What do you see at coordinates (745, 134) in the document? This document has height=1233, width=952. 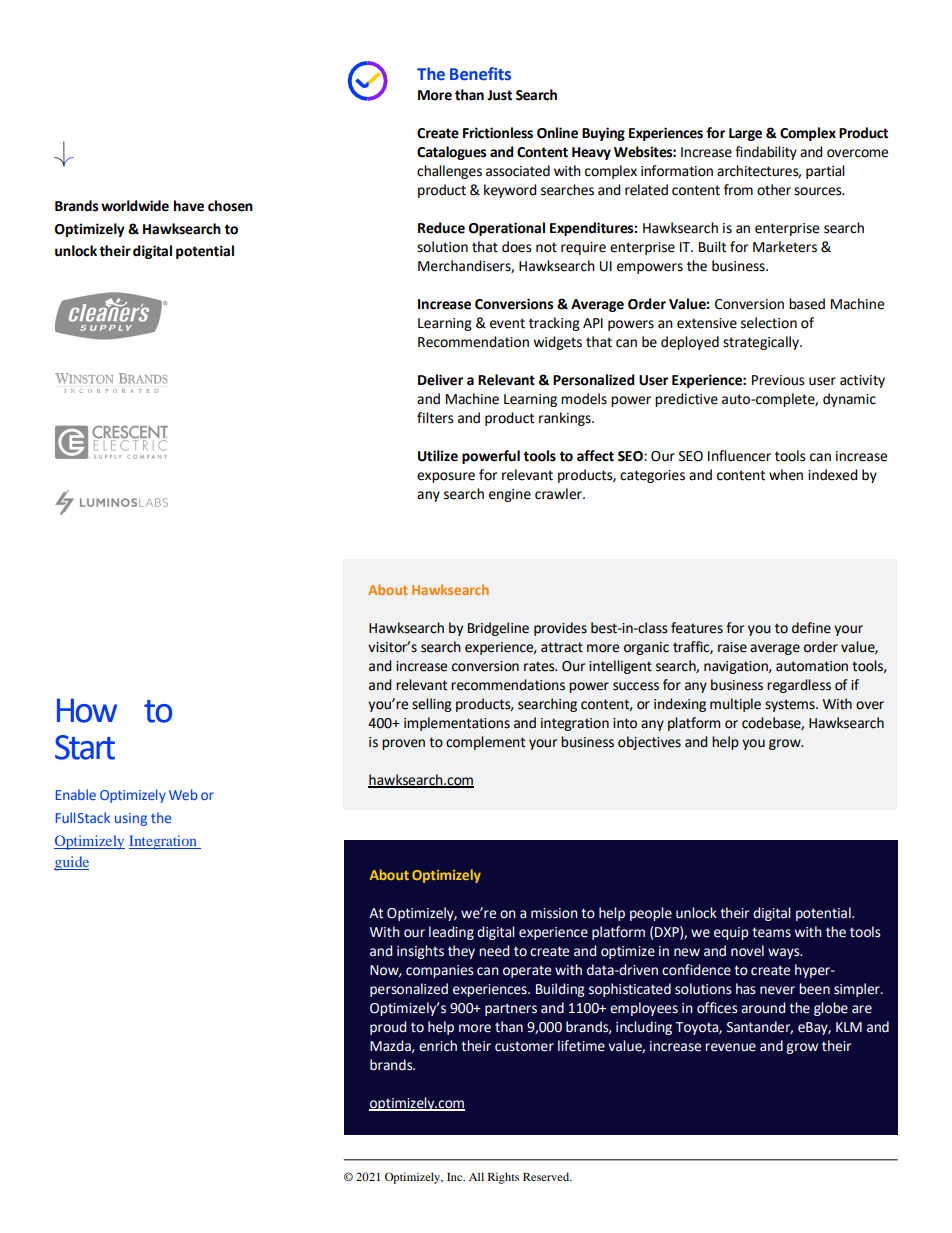 I see `Large` at bounding box center [745, 134].
